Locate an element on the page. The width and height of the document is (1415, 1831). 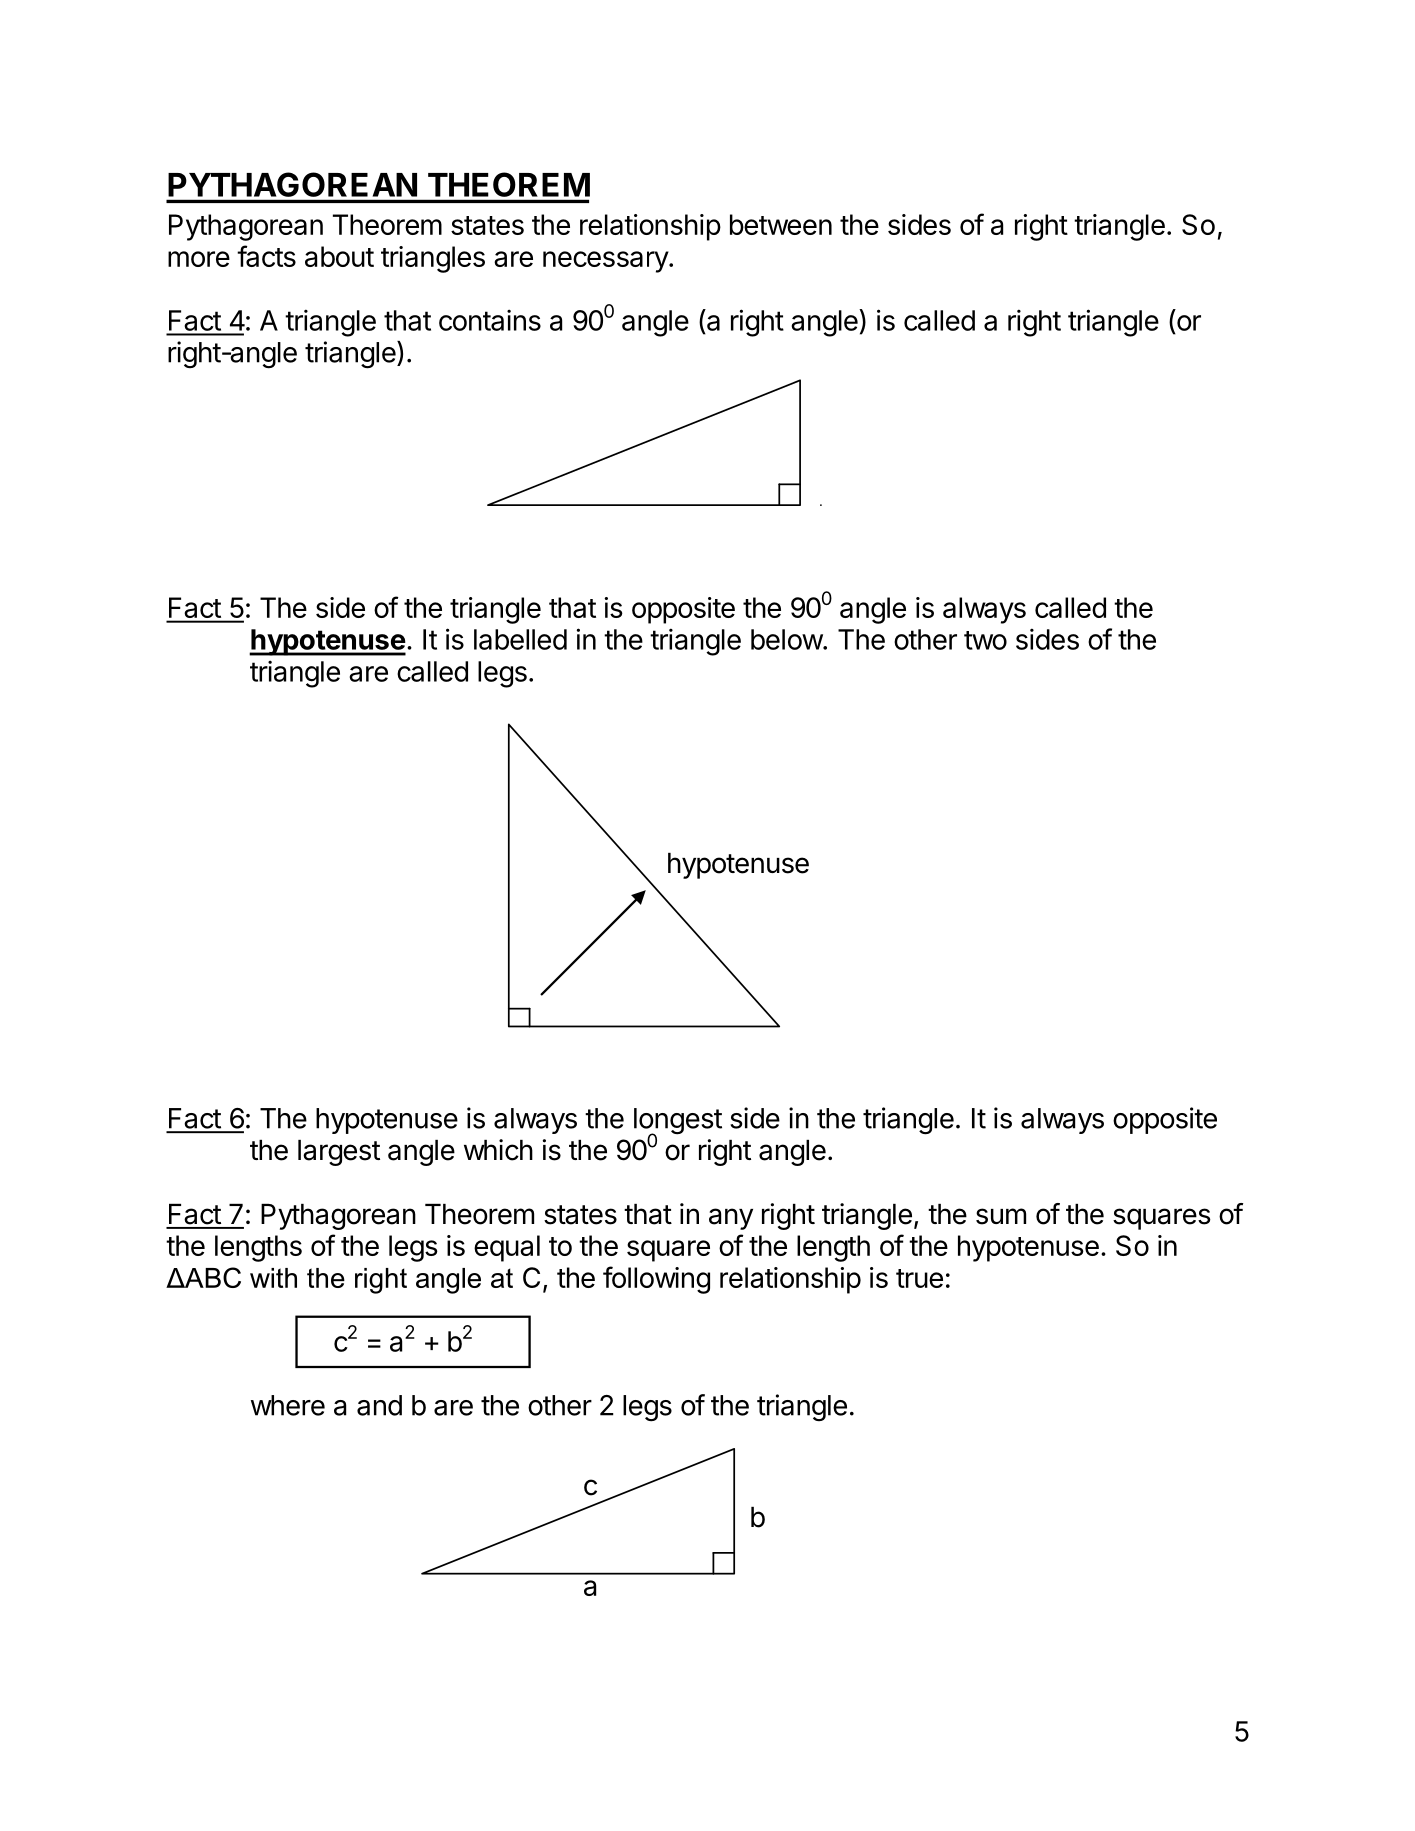
necessary is located at coordinates (606, 262).
